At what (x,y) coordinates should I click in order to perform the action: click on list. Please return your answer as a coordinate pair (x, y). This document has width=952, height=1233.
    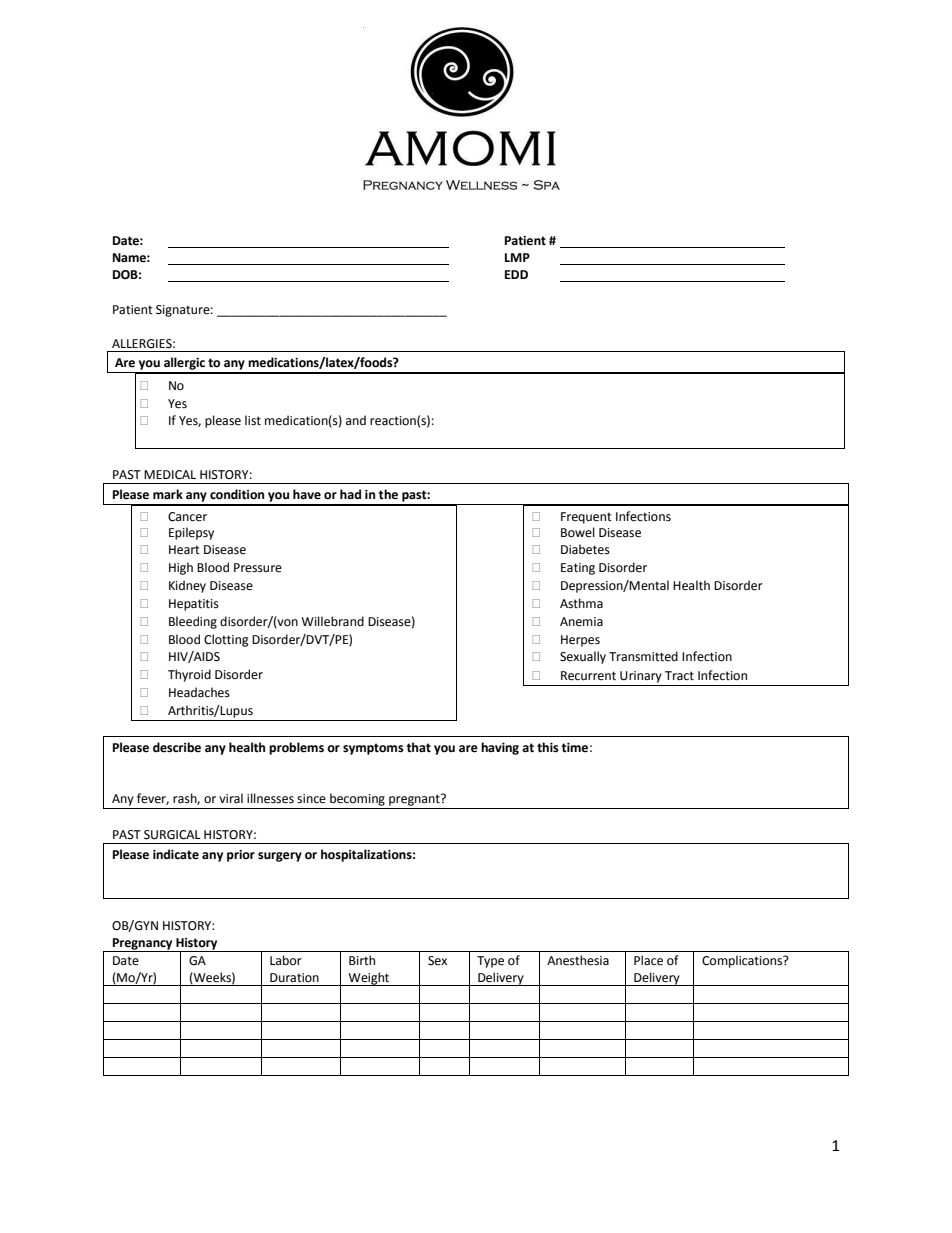
    Looking at the image, I should click on (253, 420).
